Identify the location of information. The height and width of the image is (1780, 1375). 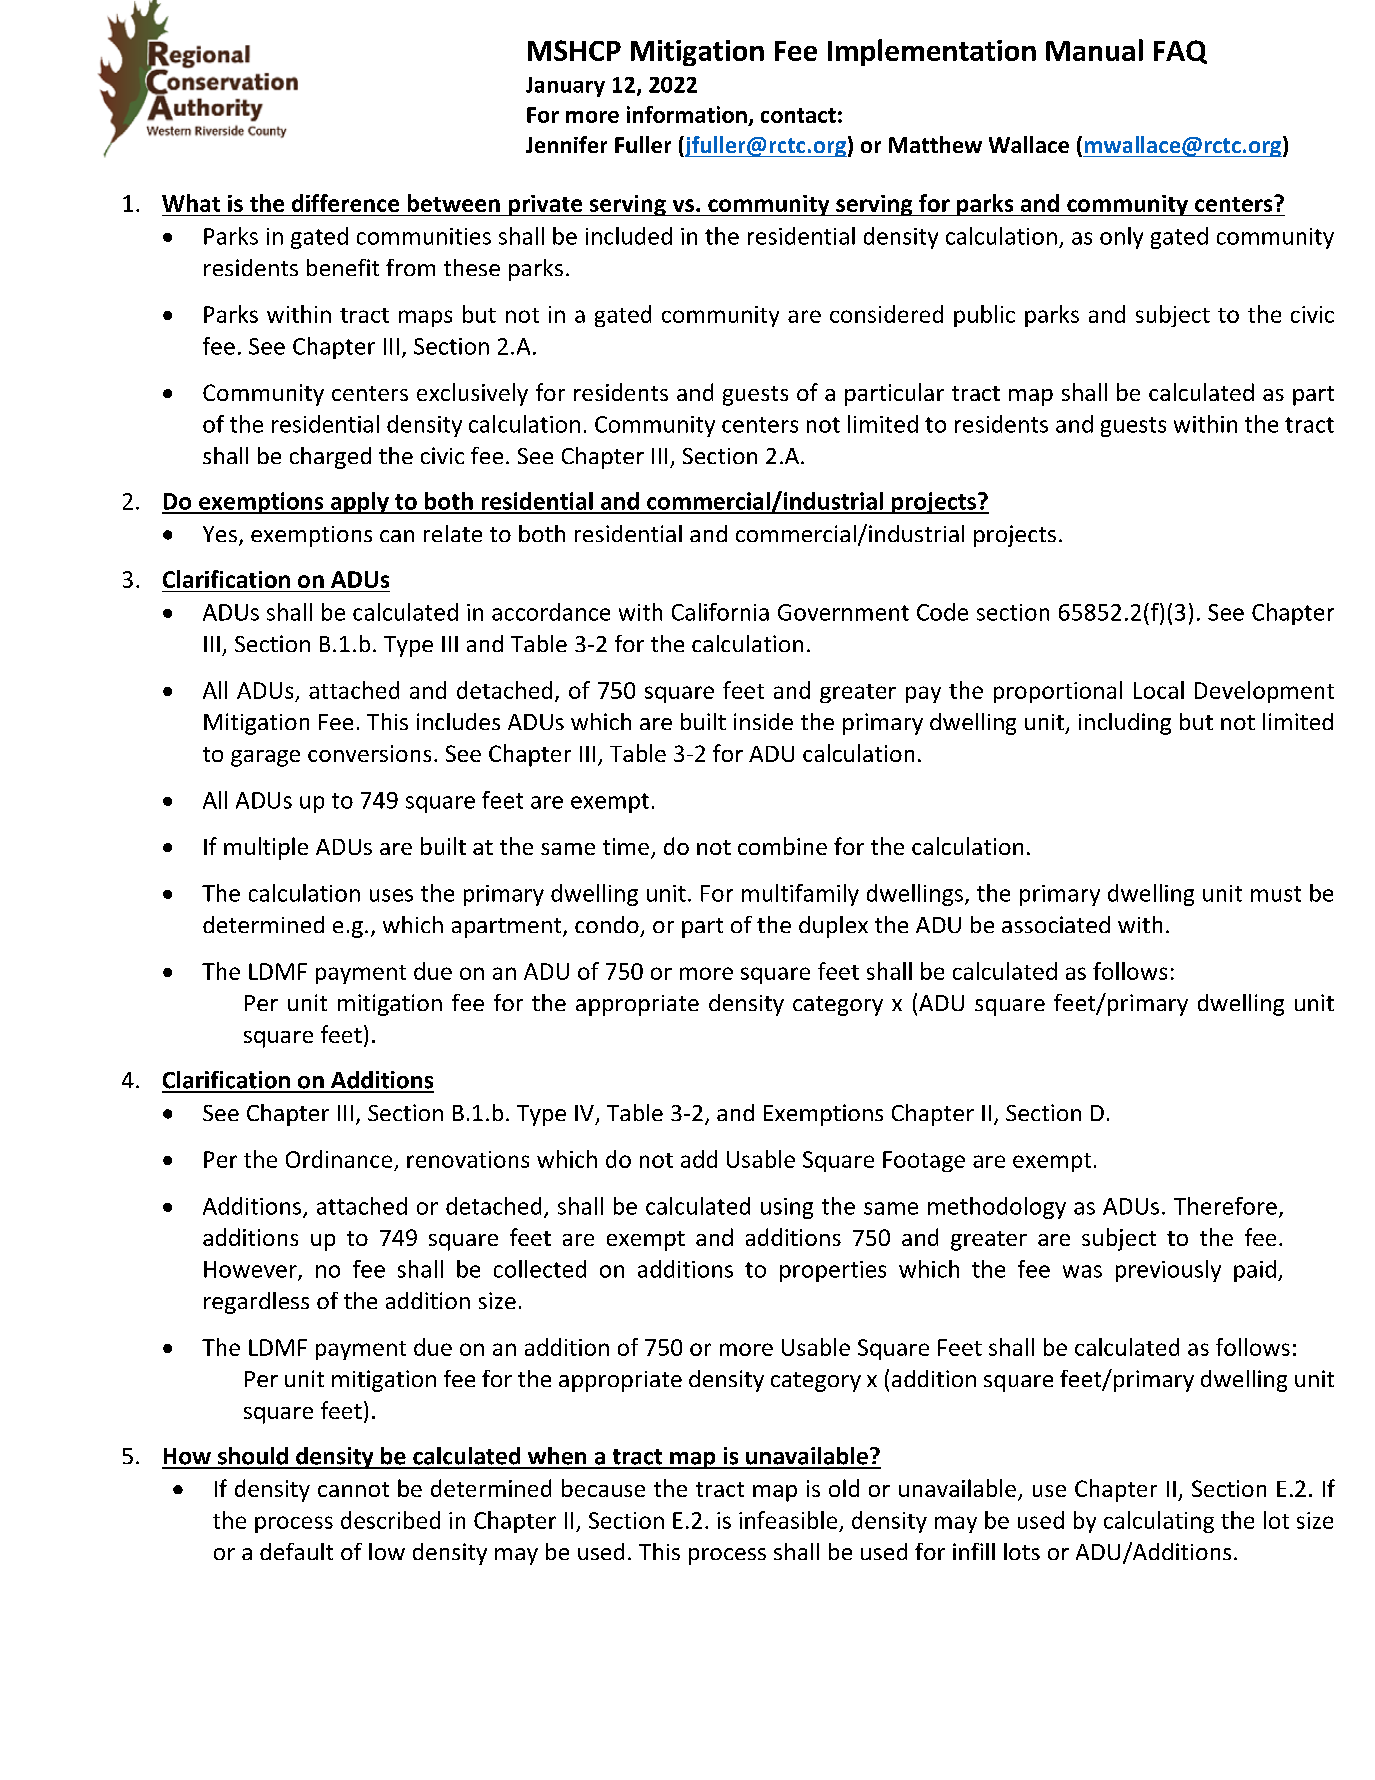
(687, 114).
